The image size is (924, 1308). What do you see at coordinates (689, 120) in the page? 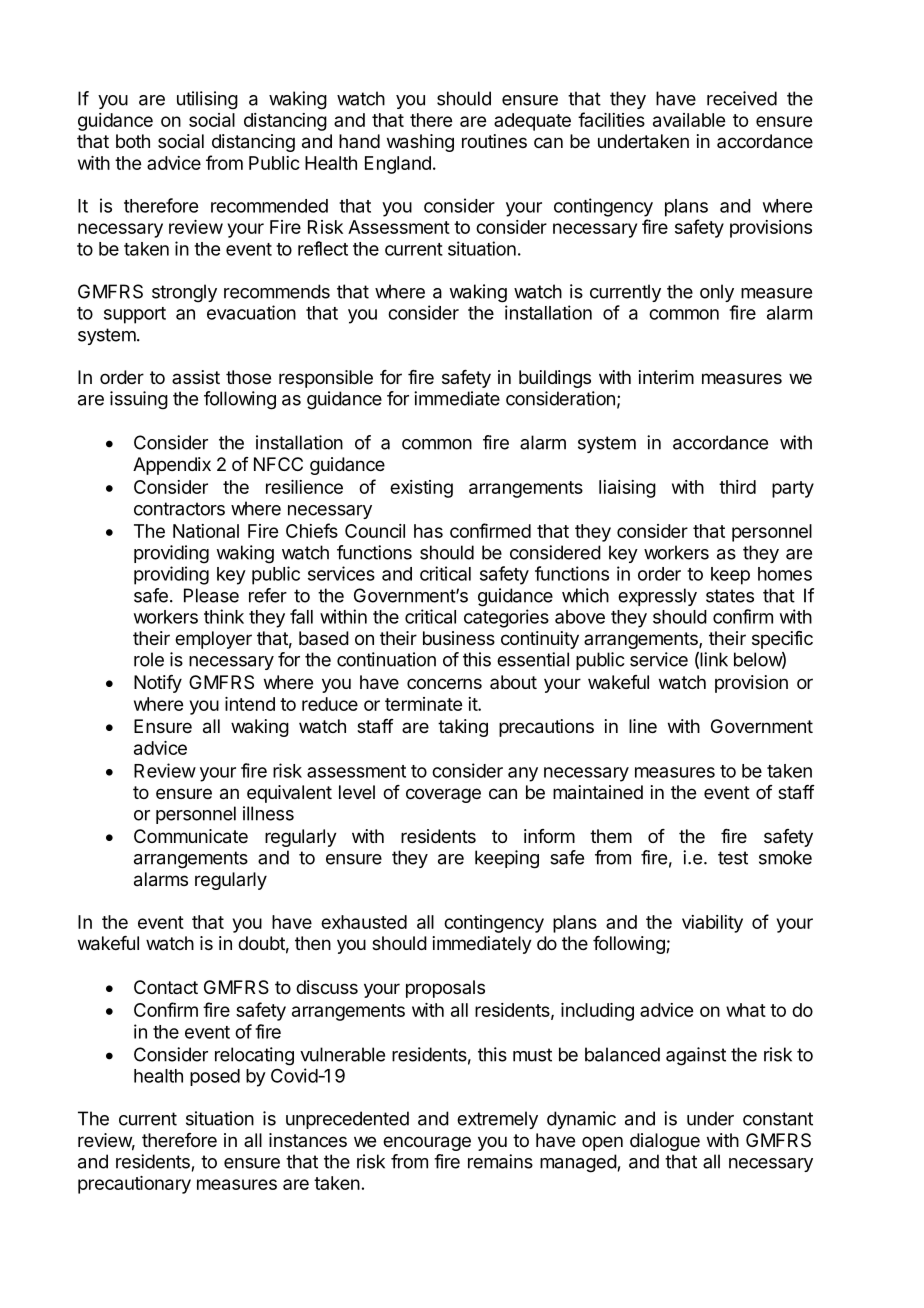
I see `available` at bounding box center [689, 120].
